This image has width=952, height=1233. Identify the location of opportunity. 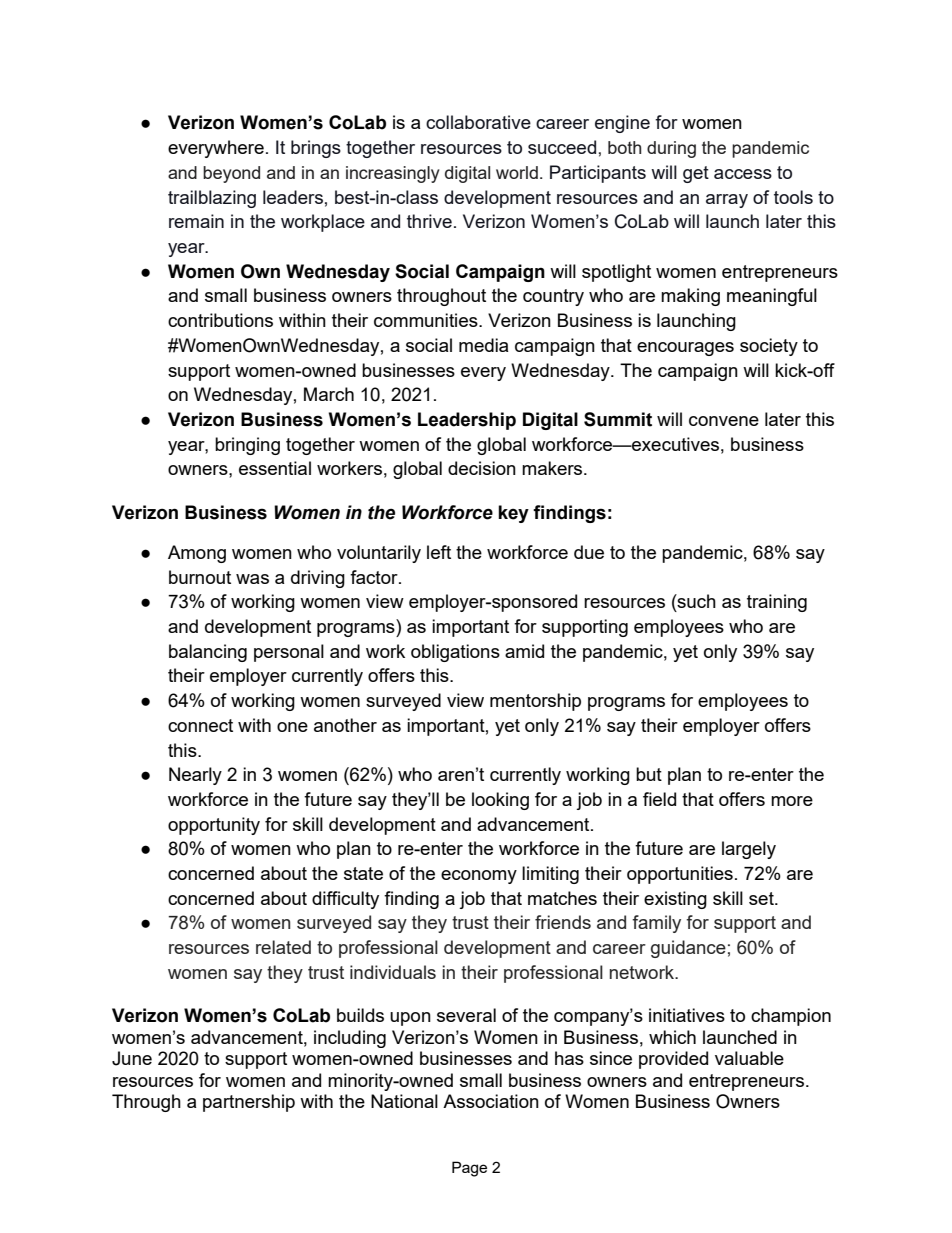
(214, 826).
